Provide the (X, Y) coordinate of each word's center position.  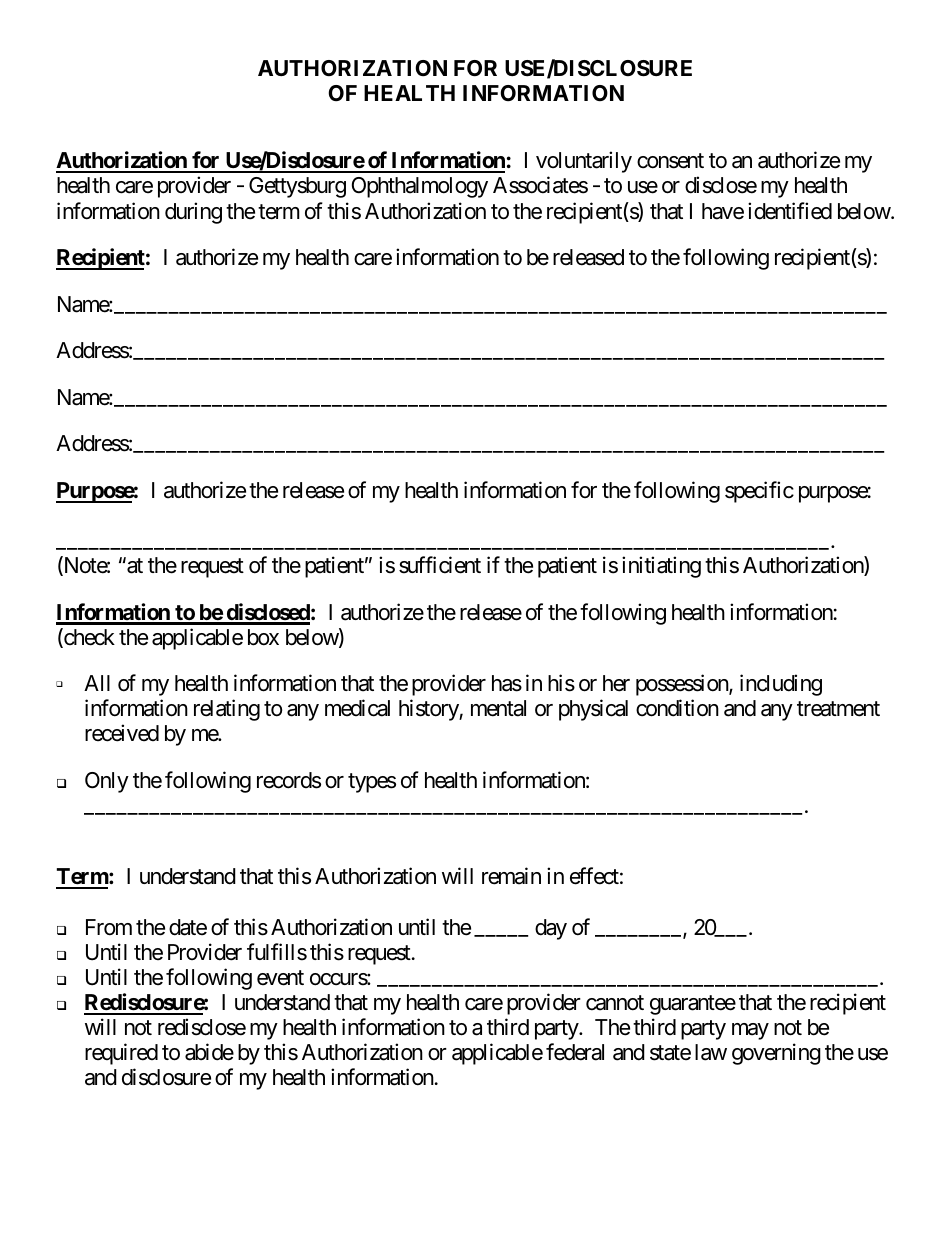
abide (209, 1052)
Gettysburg (297, 187)
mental (498, 708)
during (193, 213)
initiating (661, 567)
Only (107, 782)
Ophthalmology (420, 187)
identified (790, 211)
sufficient (440, 565)
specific (759, 492)
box (263, 637)
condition (677, 708)
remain (511, 876)
